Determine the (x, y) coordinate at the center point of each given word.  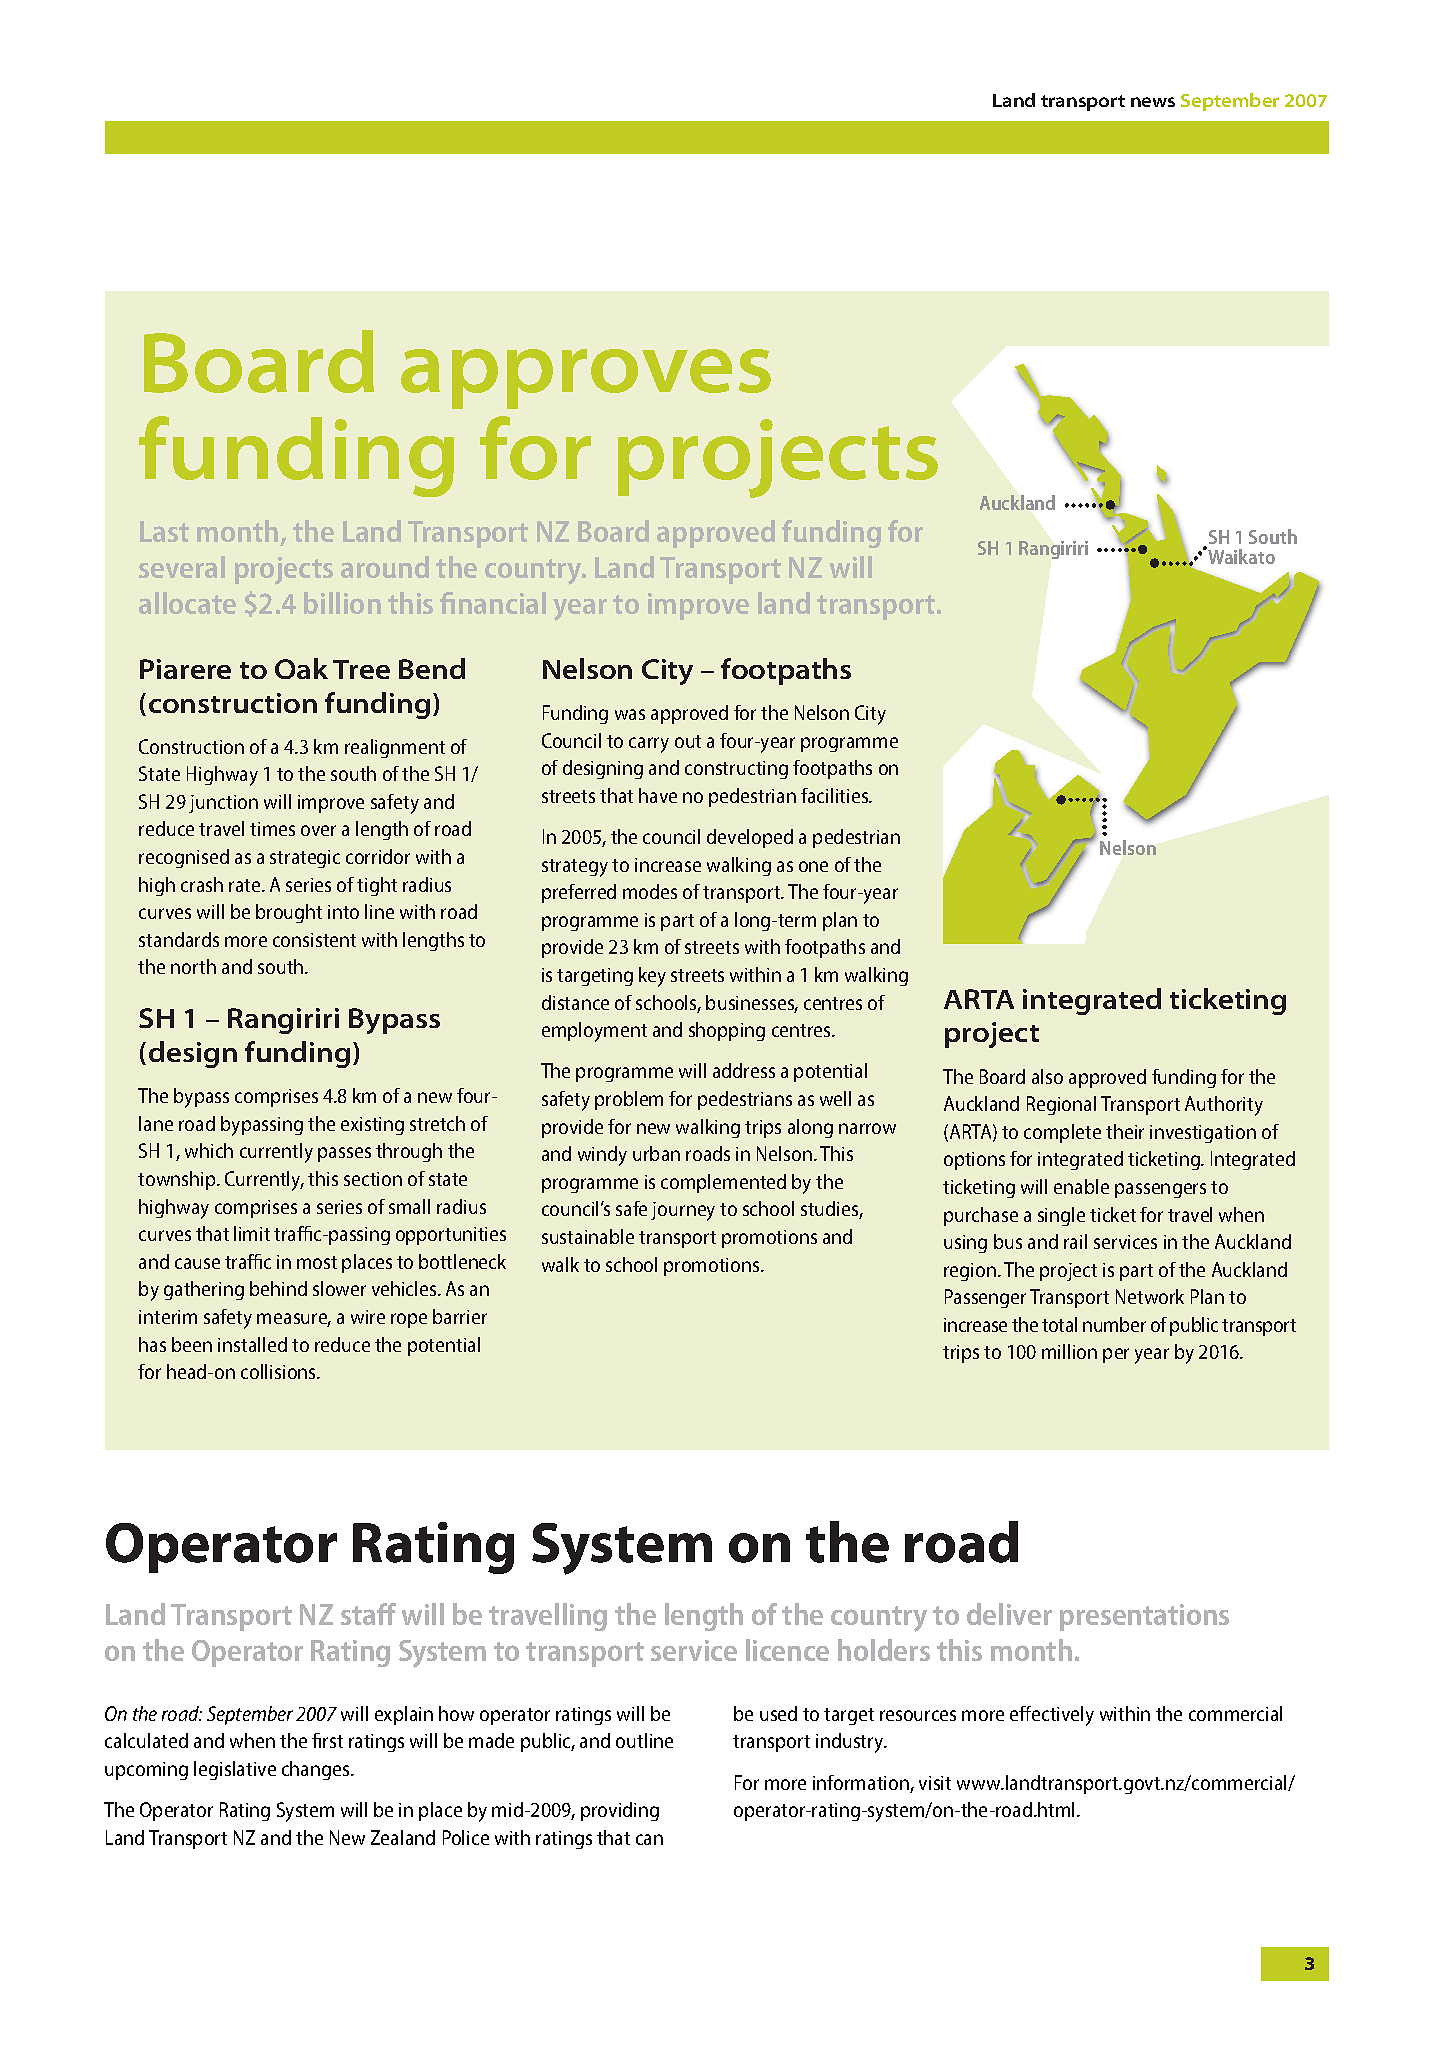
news (1153, 102)
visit (935, 1783)
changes (317, 1770)
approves (586, 379)
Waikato (1240, 556)
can (649, 1839)
